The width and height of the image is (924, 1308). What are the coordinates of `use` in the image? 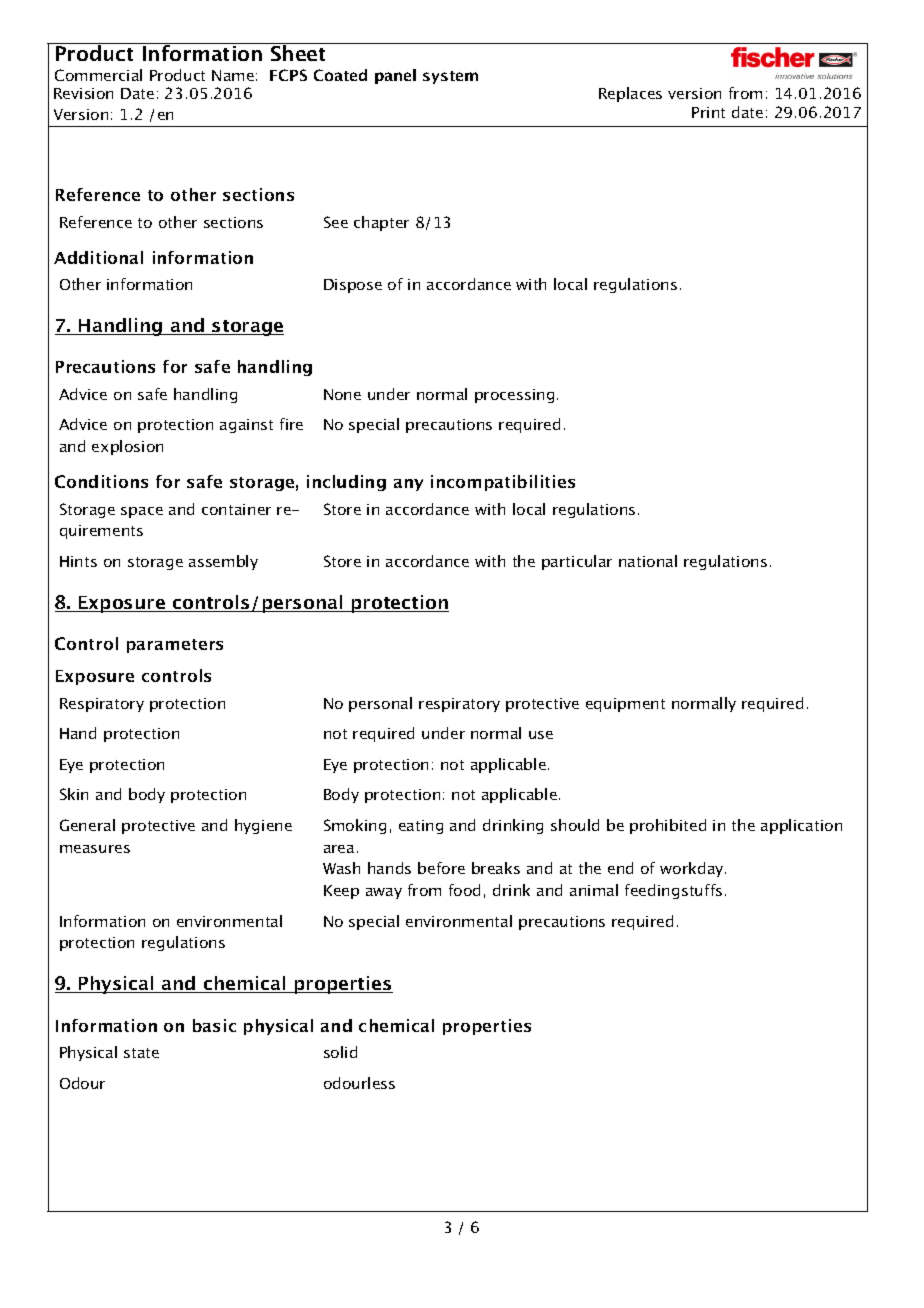 It's located at (541, 735).
